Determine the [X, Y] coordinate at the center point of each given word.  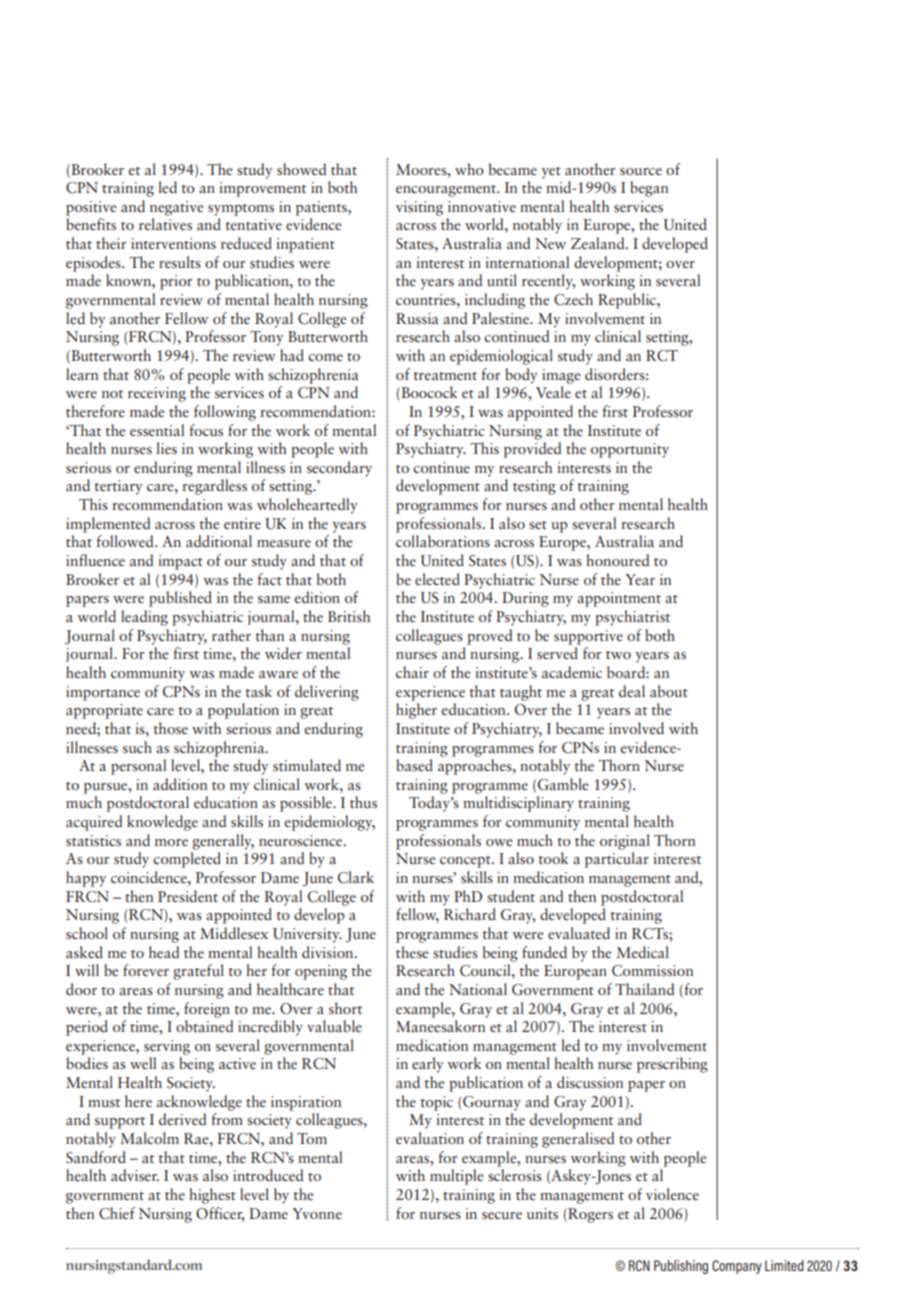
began [649, 189]
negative [176, 208]
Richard [470, 914]
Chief [117, 1213]
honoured [617, 560]
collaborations [443, 541]
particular [617, 860]
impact [180, 562]
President [188, 896]
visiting [419, 208]
